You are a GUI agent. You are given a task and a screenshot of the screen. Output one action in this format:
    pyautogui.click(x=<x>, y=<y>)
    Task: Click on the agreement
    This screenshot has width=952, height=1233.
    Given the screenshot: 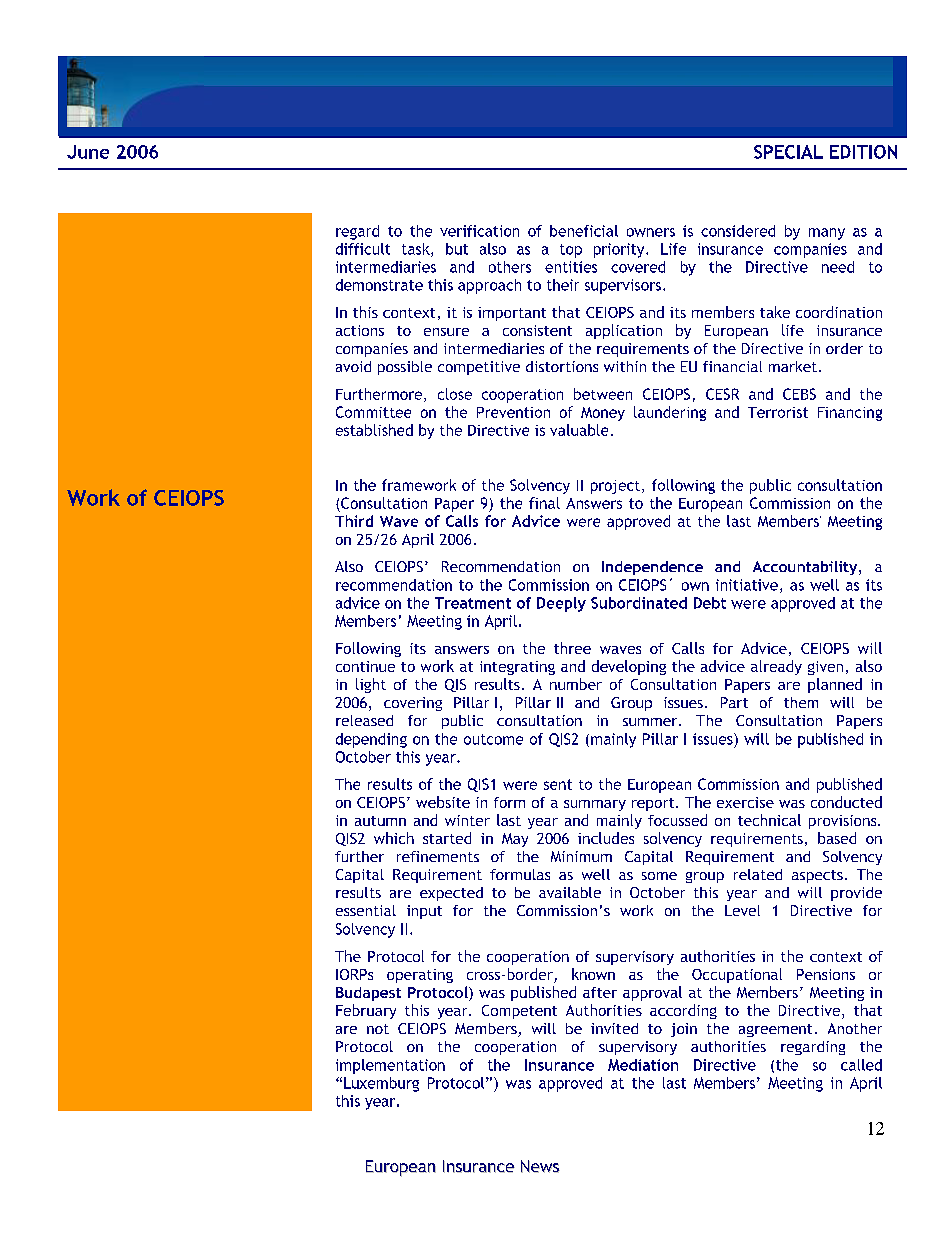 What is the action you would take?
    pyautogui.click(x=775, y=1030)
